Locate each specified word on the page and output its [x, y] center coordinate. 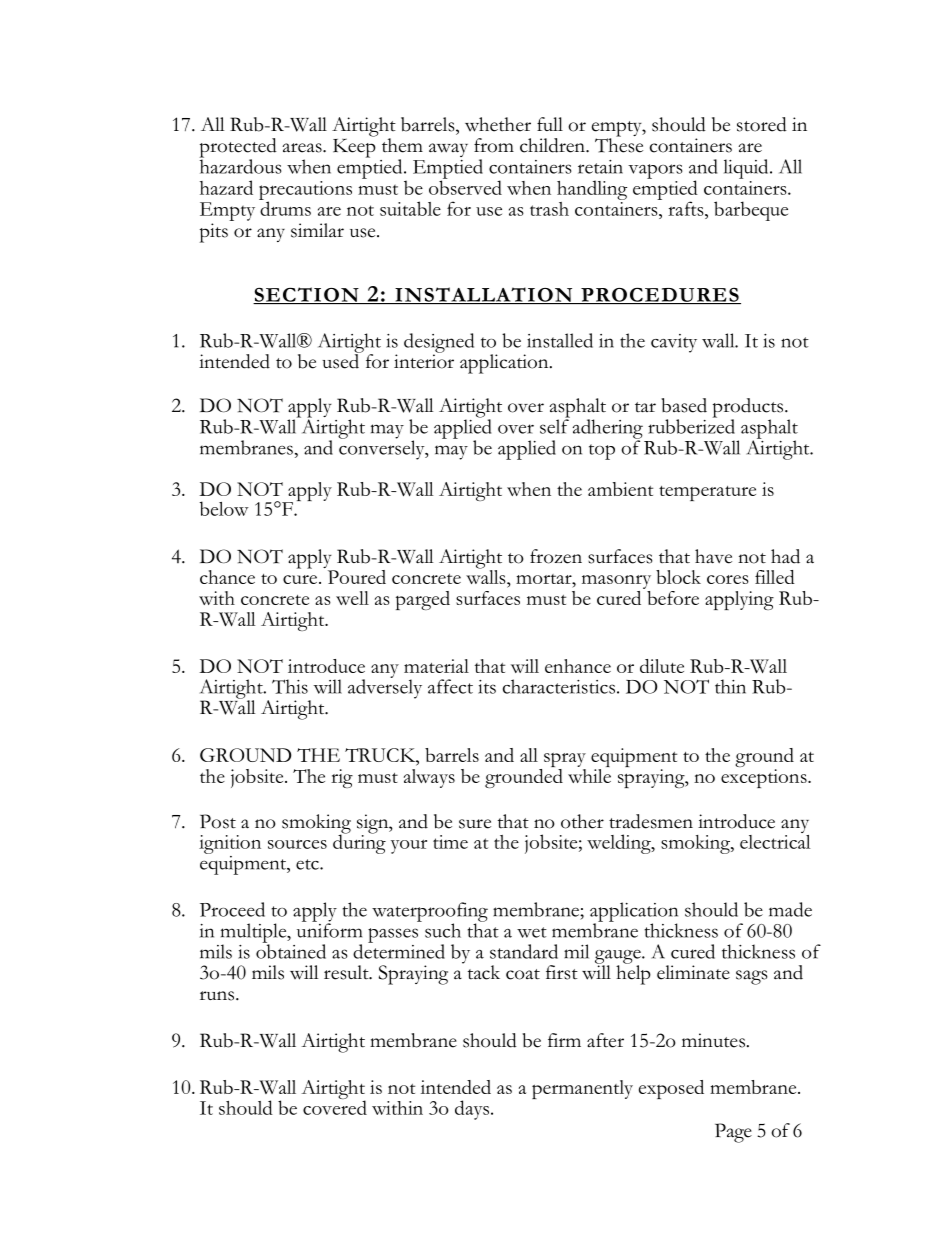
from [494, 145]
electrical [775, 840]
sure [475, 824]
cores [728, 579]
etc [308, 864]
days [472, 1110]
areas [303, 148]
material [436, 666]
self [555, 425]
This [290, 686]
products [749, 409]
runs [218, 996]
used [342, 360]
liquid [747, 169]
